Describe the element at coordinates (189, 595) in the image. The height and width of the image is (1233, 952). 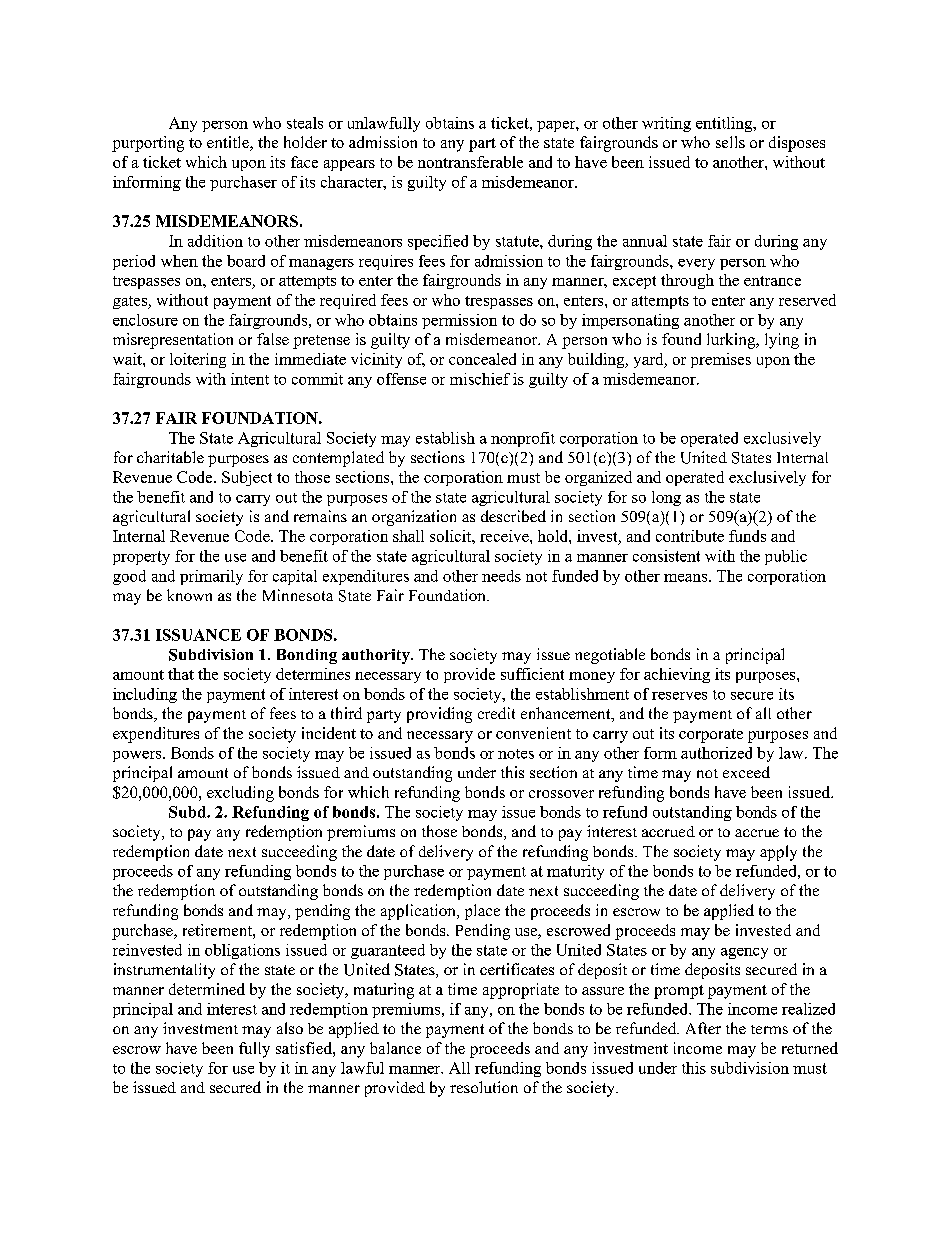
I see `known` at that location.
